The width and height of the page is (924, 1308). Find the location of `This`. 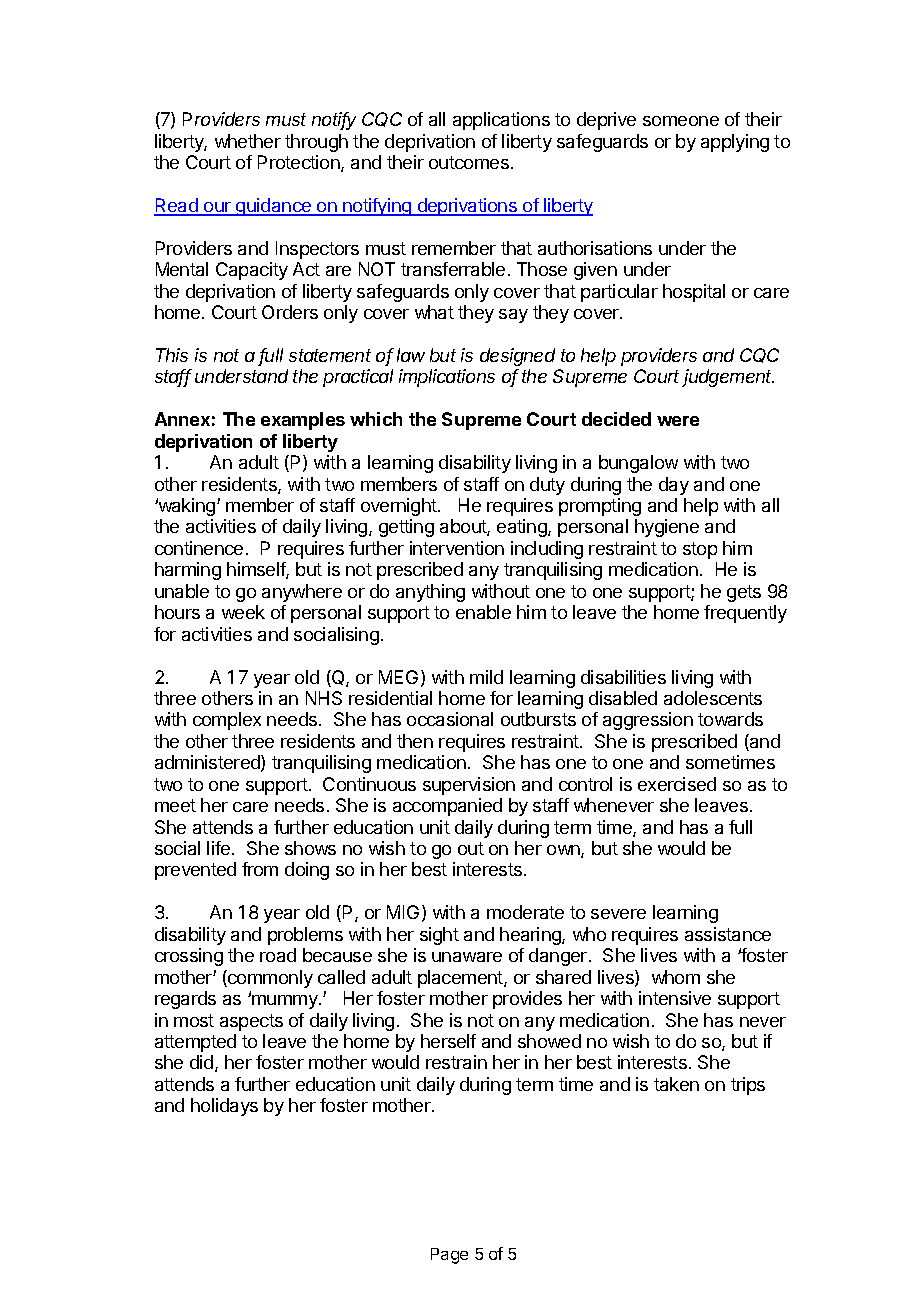

This is located at coordinates (172, 355).
